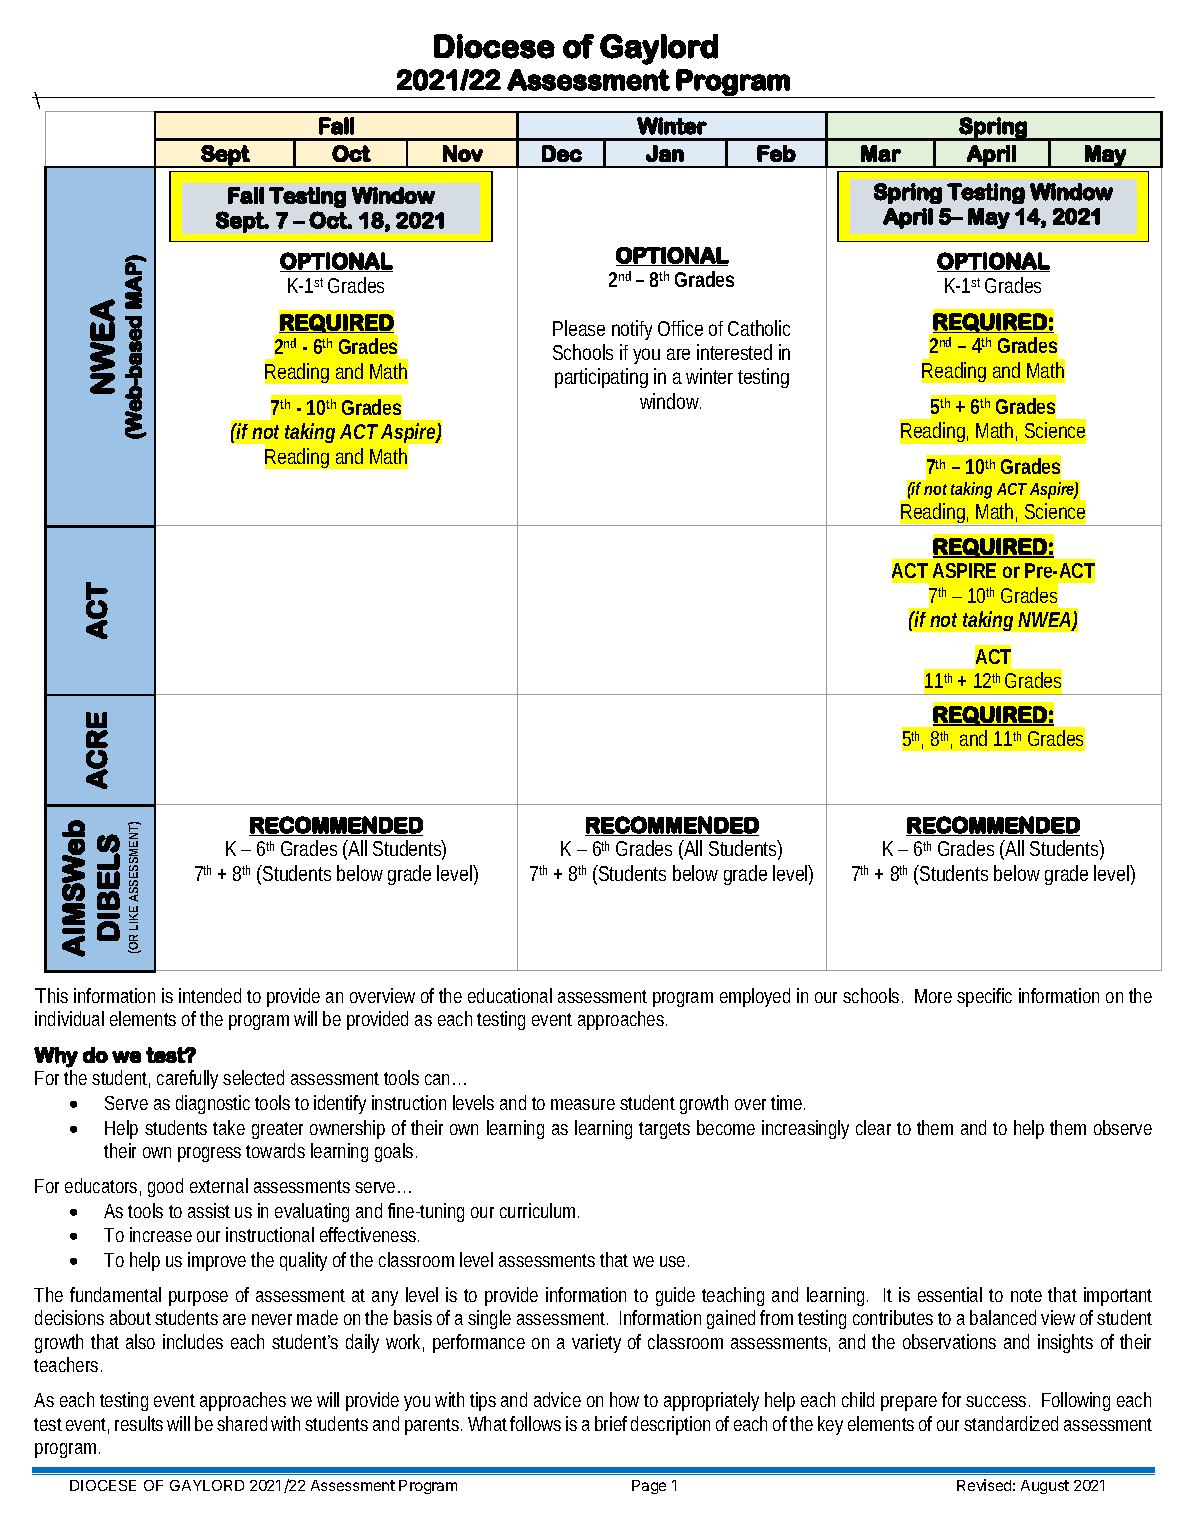  I want to click on intended, so click(210, 995).
